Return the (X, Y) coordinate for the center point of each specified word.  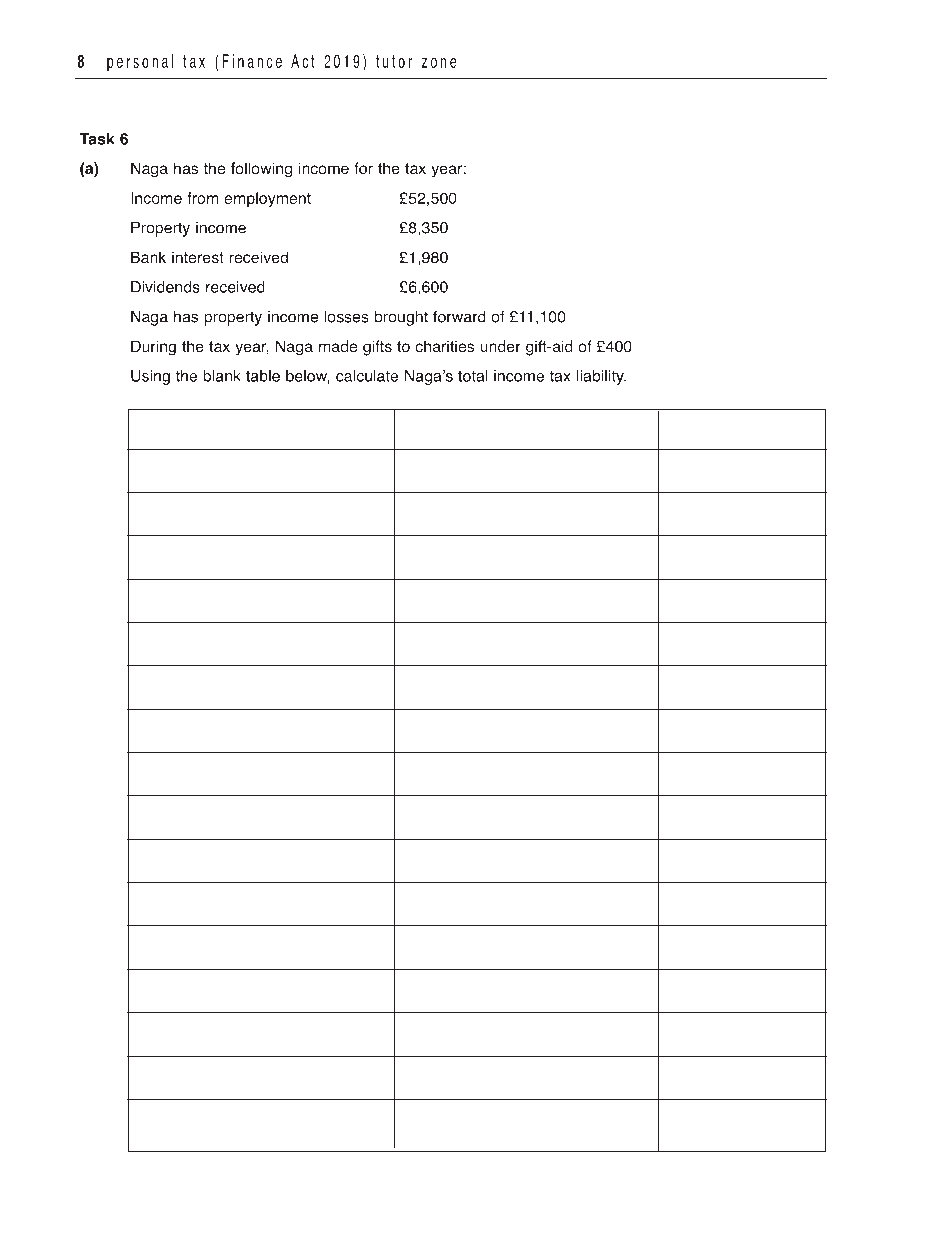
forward (459, 316)
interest (198, 257)
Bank (148, 257)
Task (97, 139)
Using (150, 377)
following (261, 170)
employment (267, 199)
